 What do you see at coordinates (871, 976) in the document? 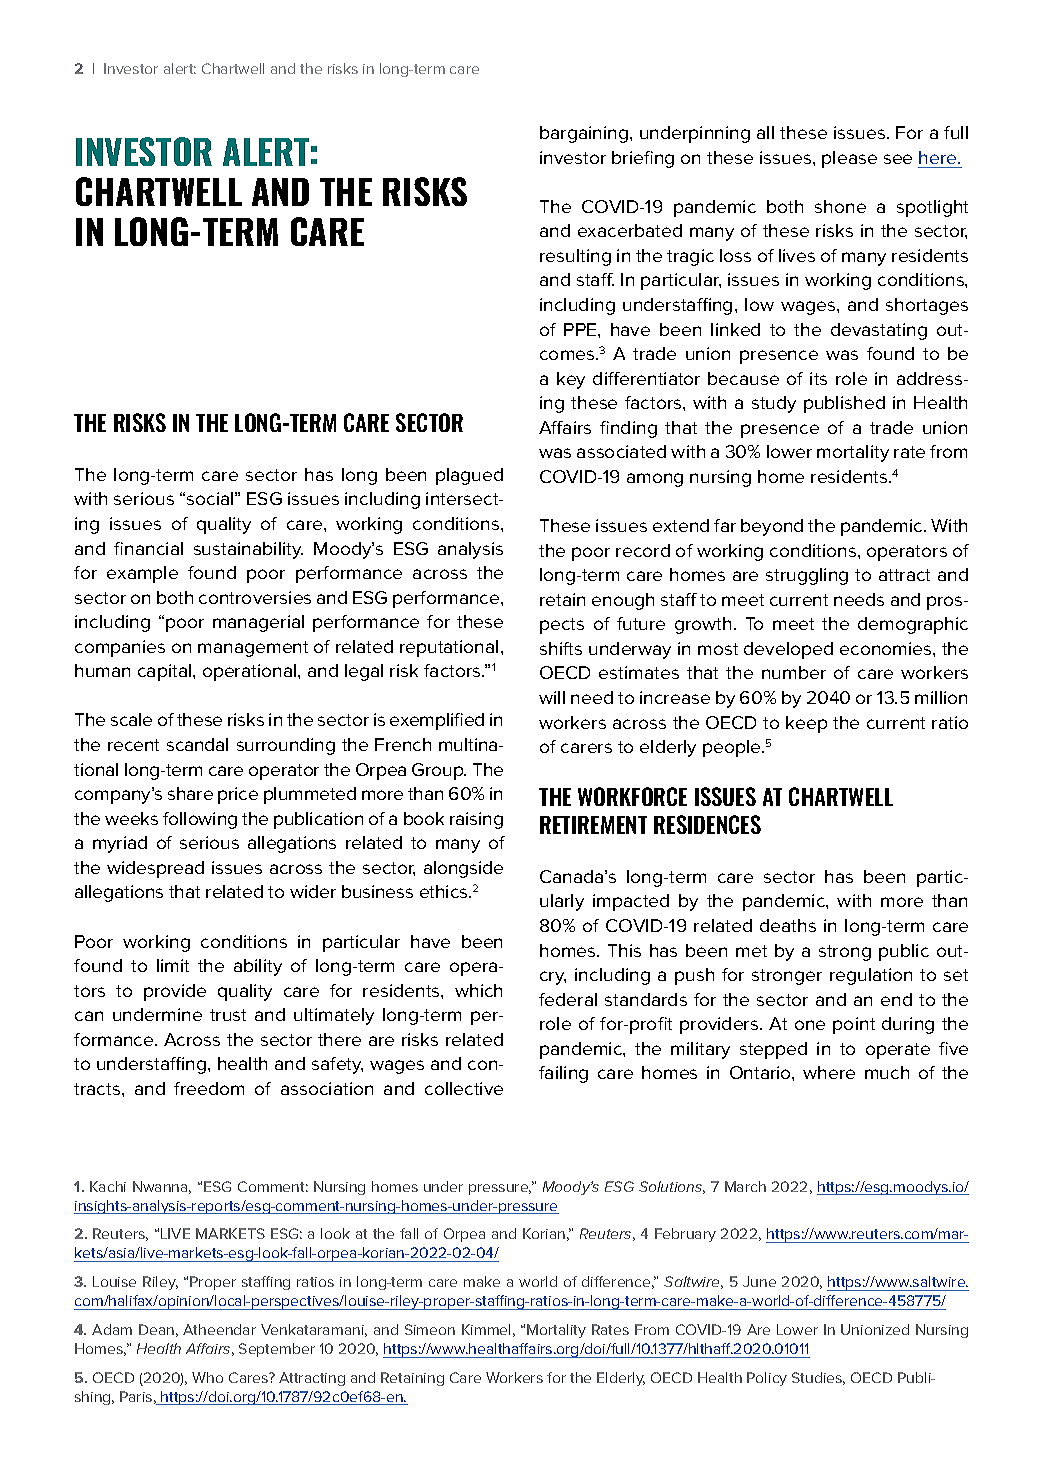
I see `regulation` at bounding box center [871, 976].
